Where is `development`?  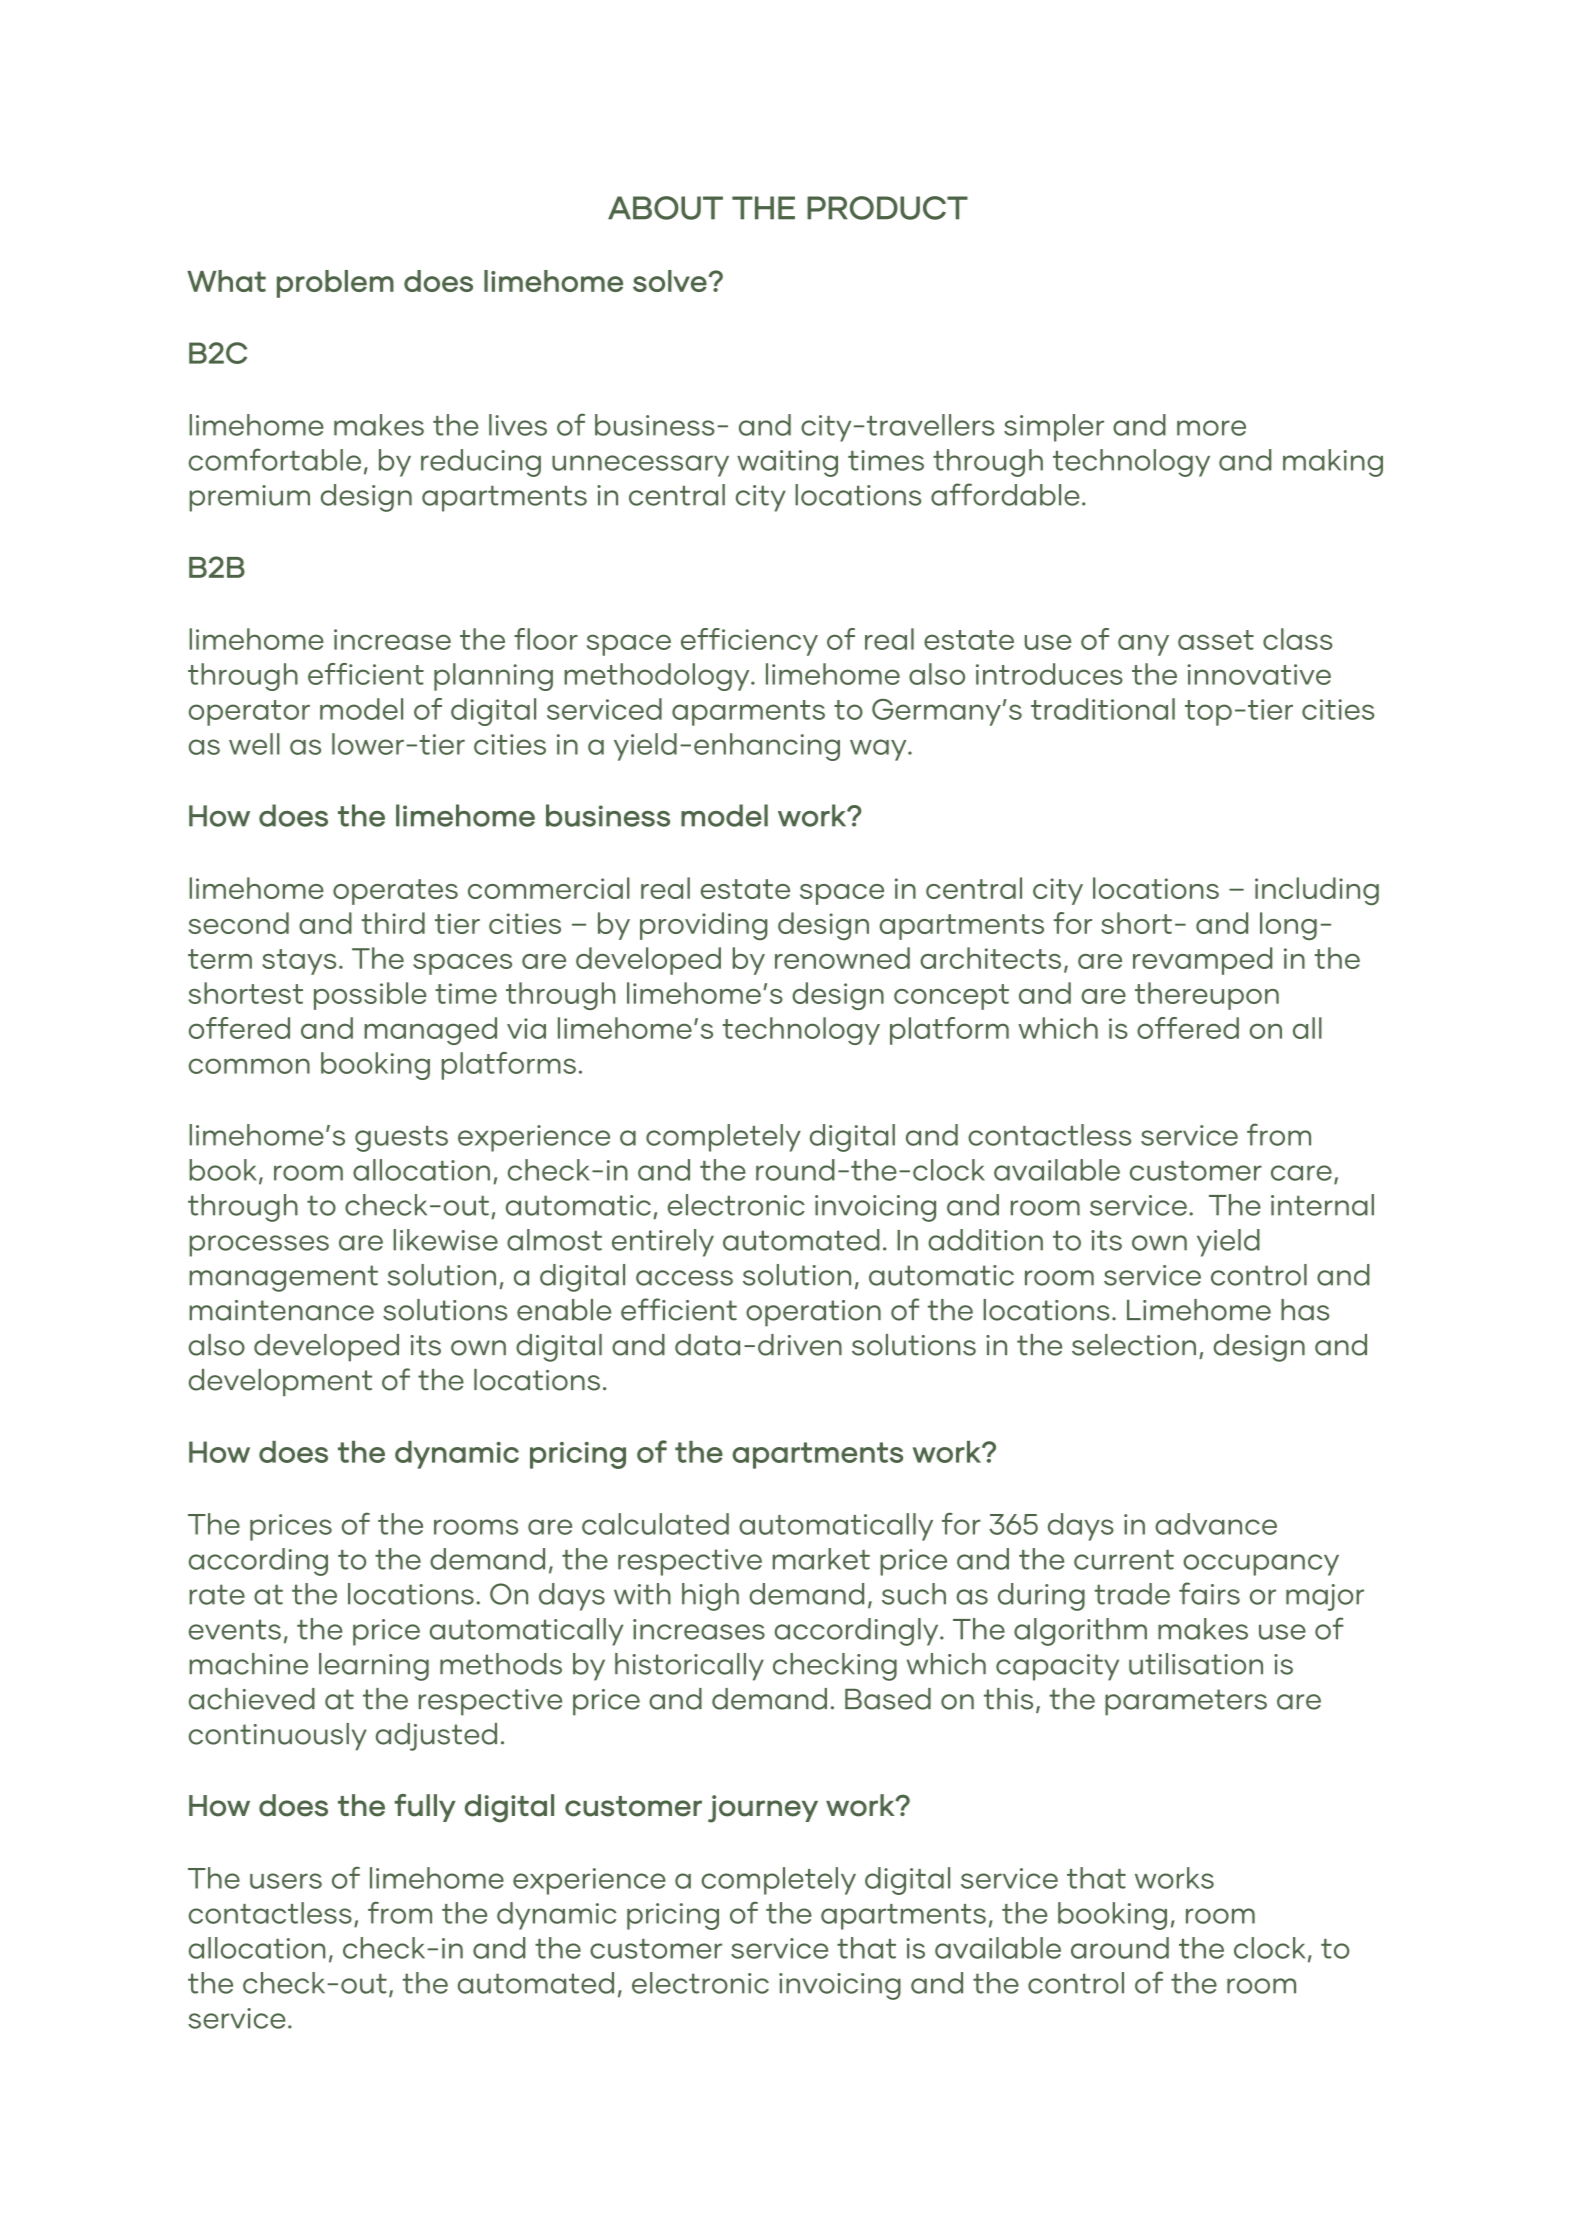
development is located at coordinates (280, 1382).
